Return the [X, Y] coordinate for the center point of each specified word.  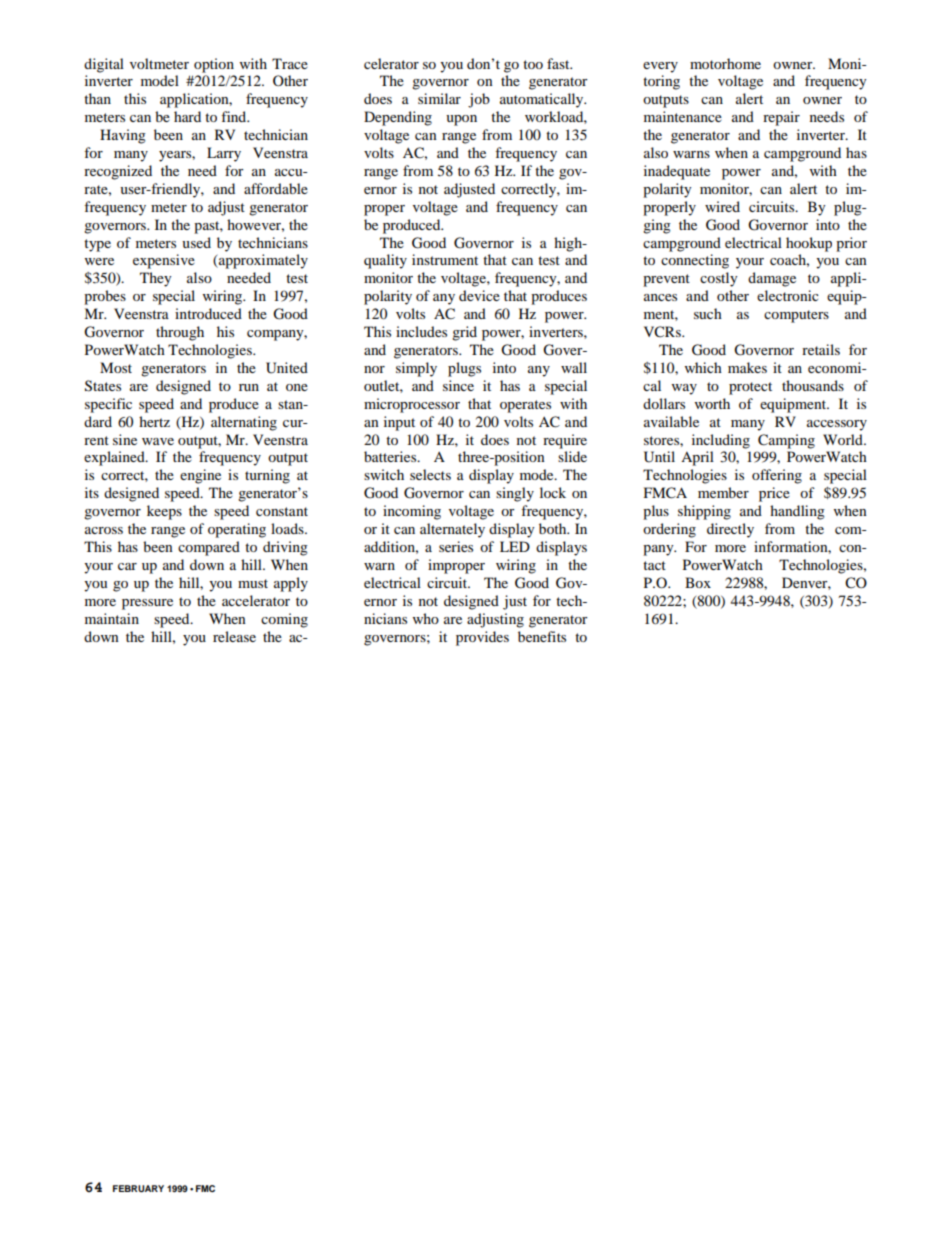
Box [698, 582]
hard [187, 116]
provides [482, 638]
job [479, 100]
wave [158, 441]
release [234, 636]
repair [781, 118]
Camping [786, 441]
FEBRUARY [138, 1188]
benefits [542, 636]
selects [430, 474]
